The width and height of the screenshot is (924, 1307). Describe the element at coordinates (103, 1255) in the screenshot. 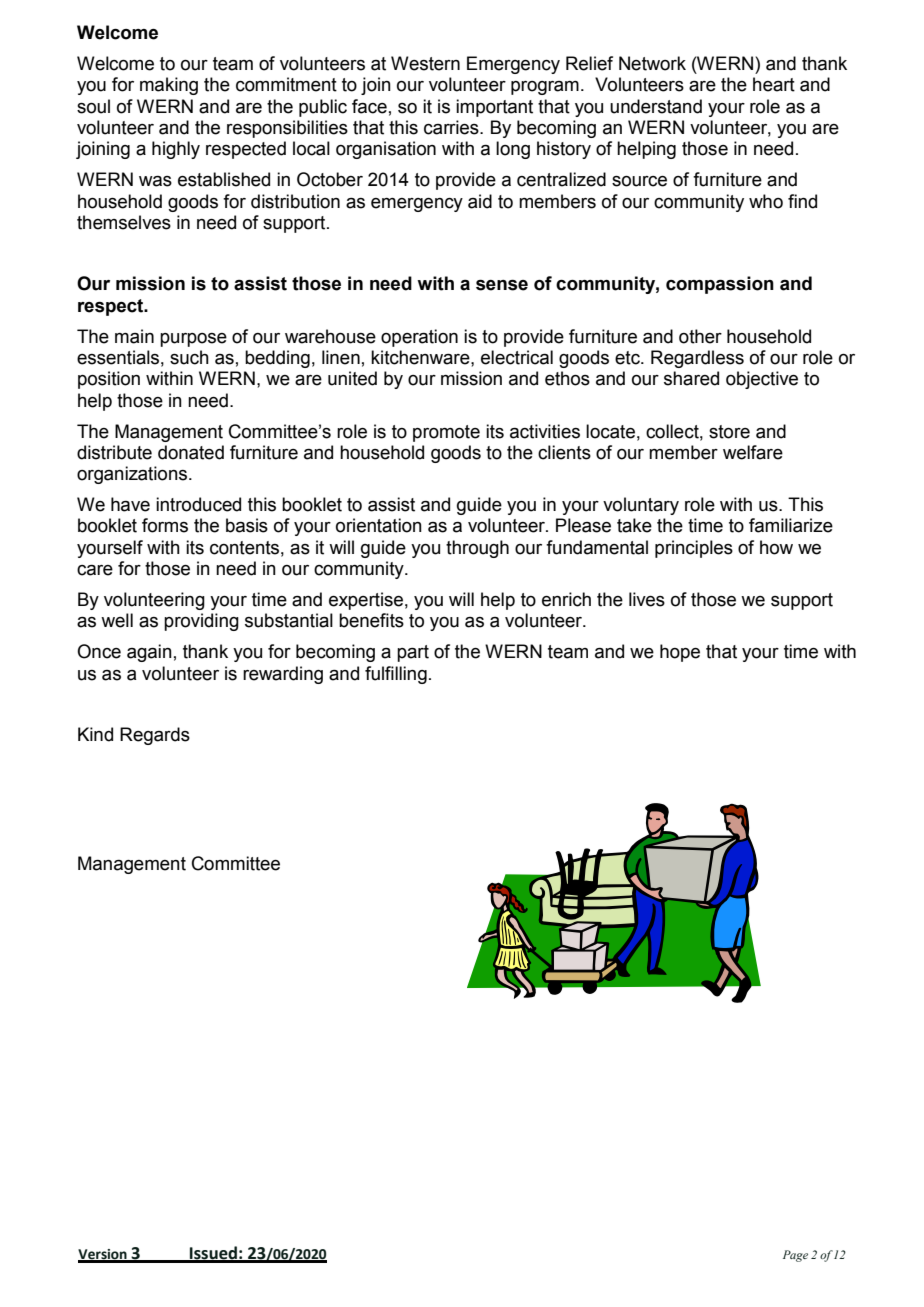

I see `Version` at that location.
